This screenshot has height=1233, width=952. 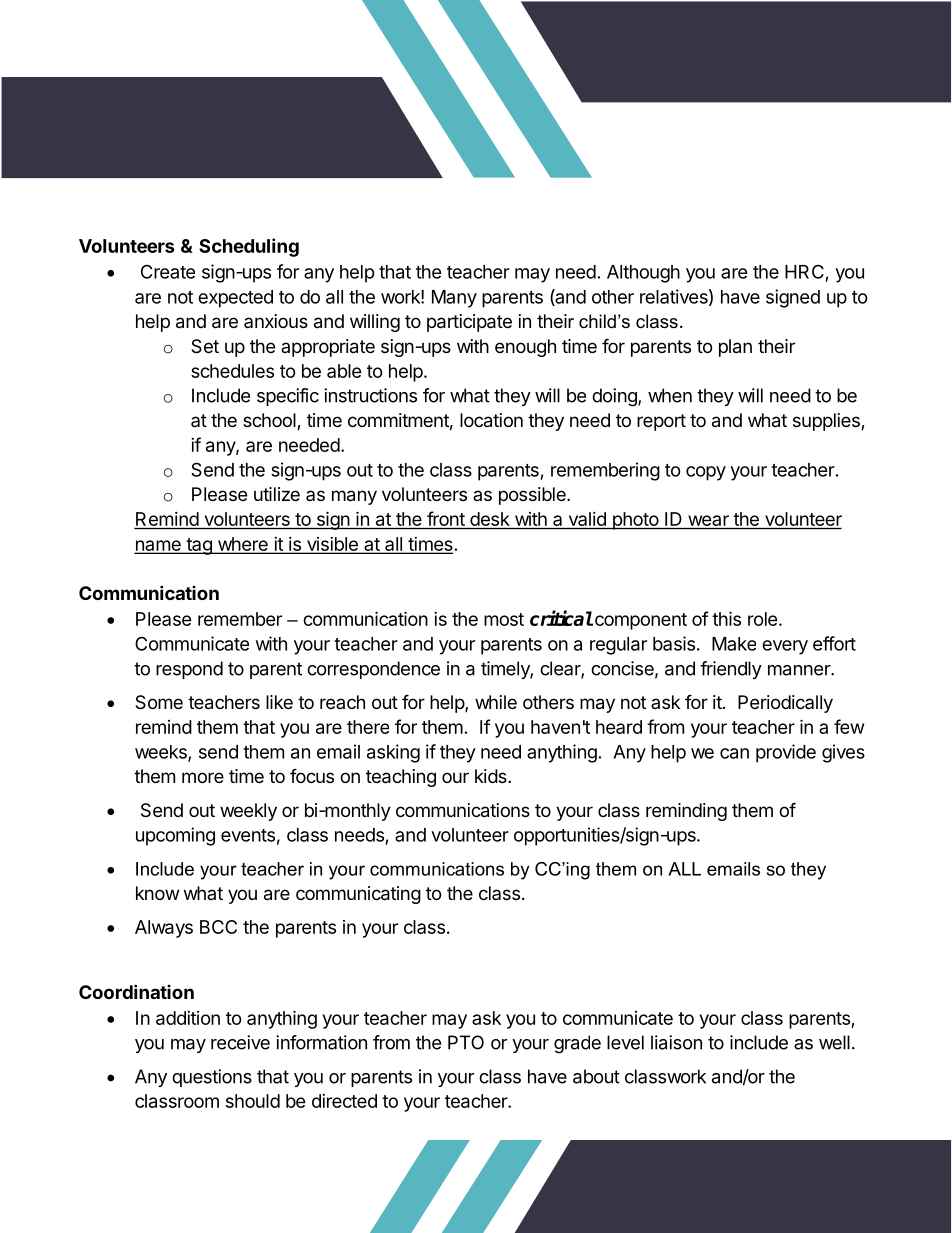 I want to click on provide, so click(x=786, y=753).
